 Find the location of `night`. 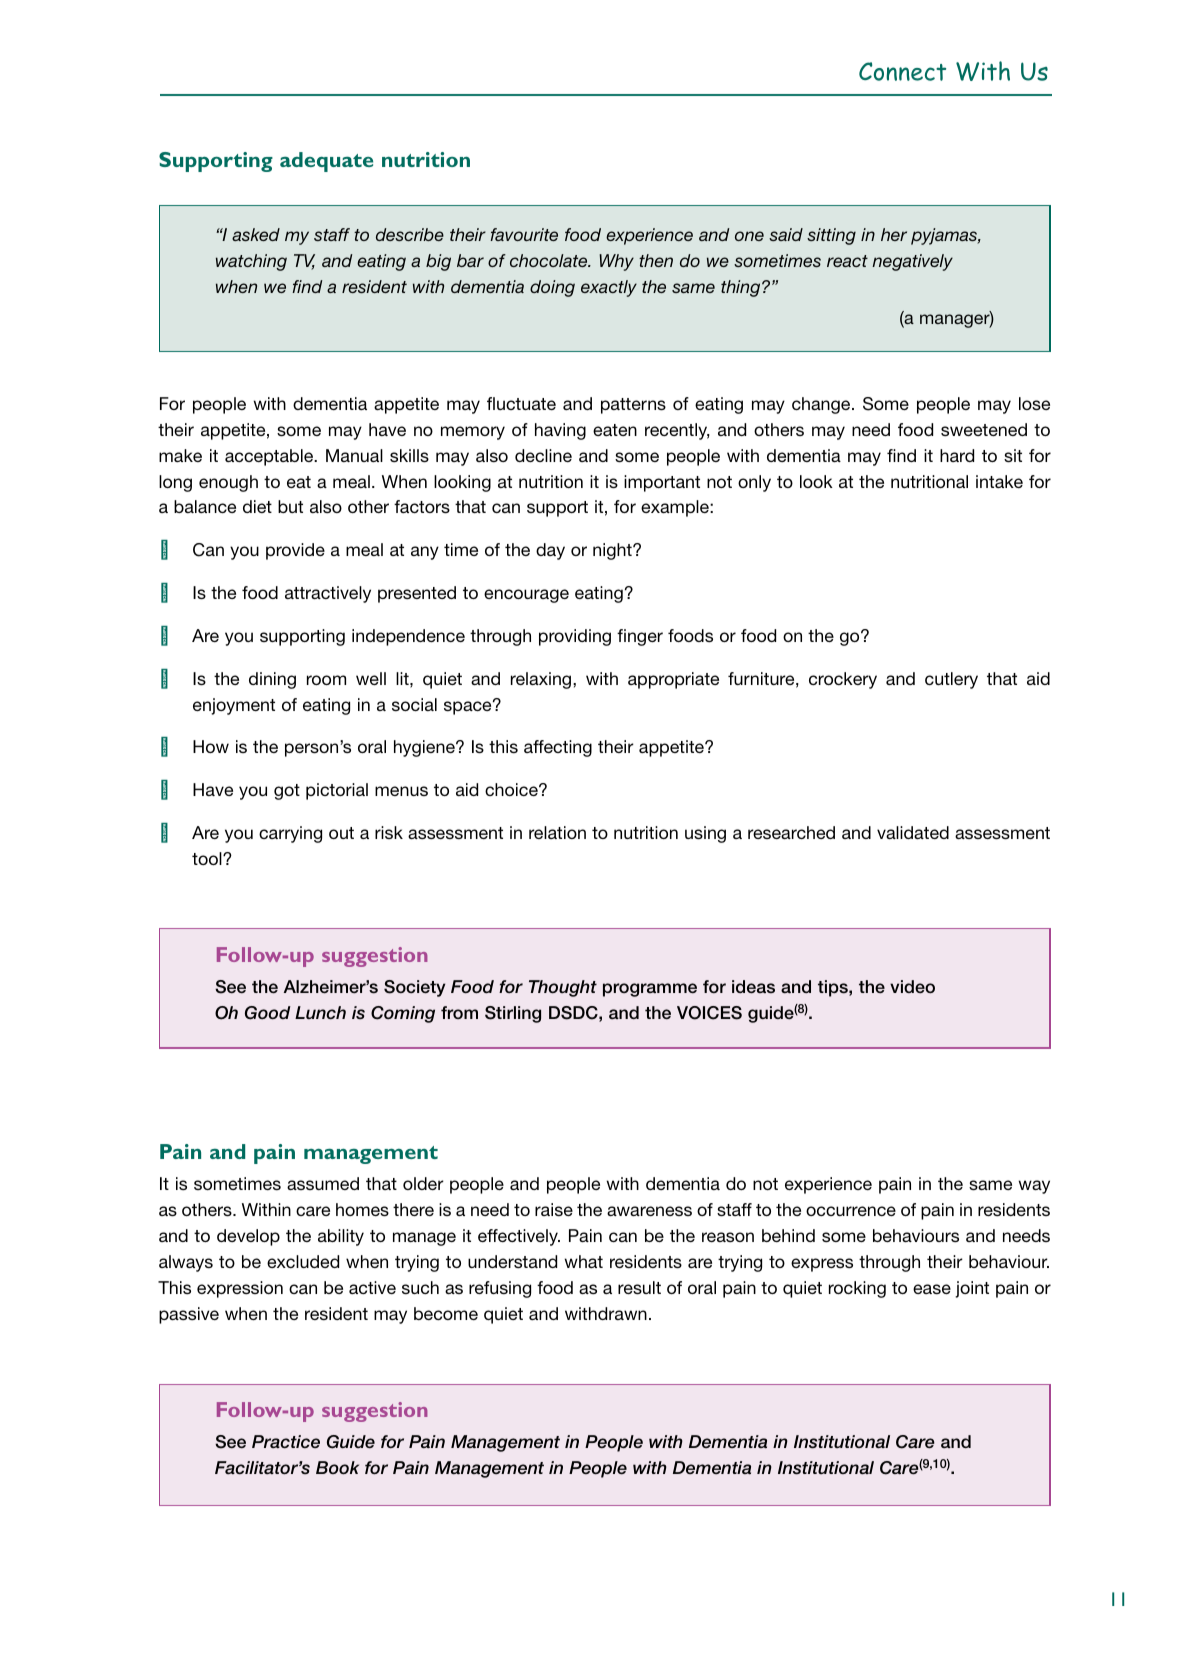

night is located at coordinates (613, 551).
